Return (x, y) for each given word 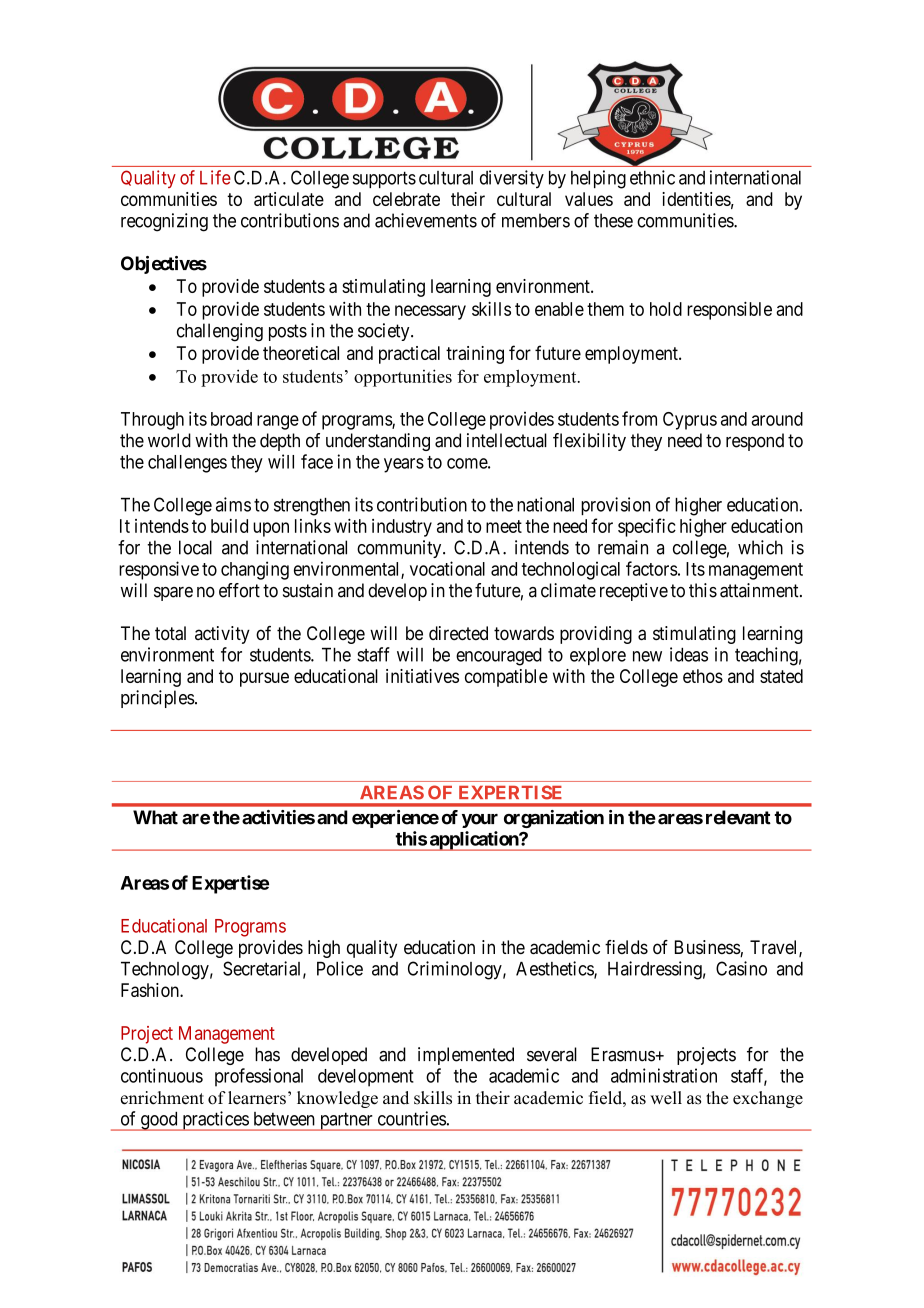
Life (215, 177)
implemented (466, 1056)
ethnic (652, 177)
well (666, 1098)
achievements (426, 220)
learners (257, 1098)
